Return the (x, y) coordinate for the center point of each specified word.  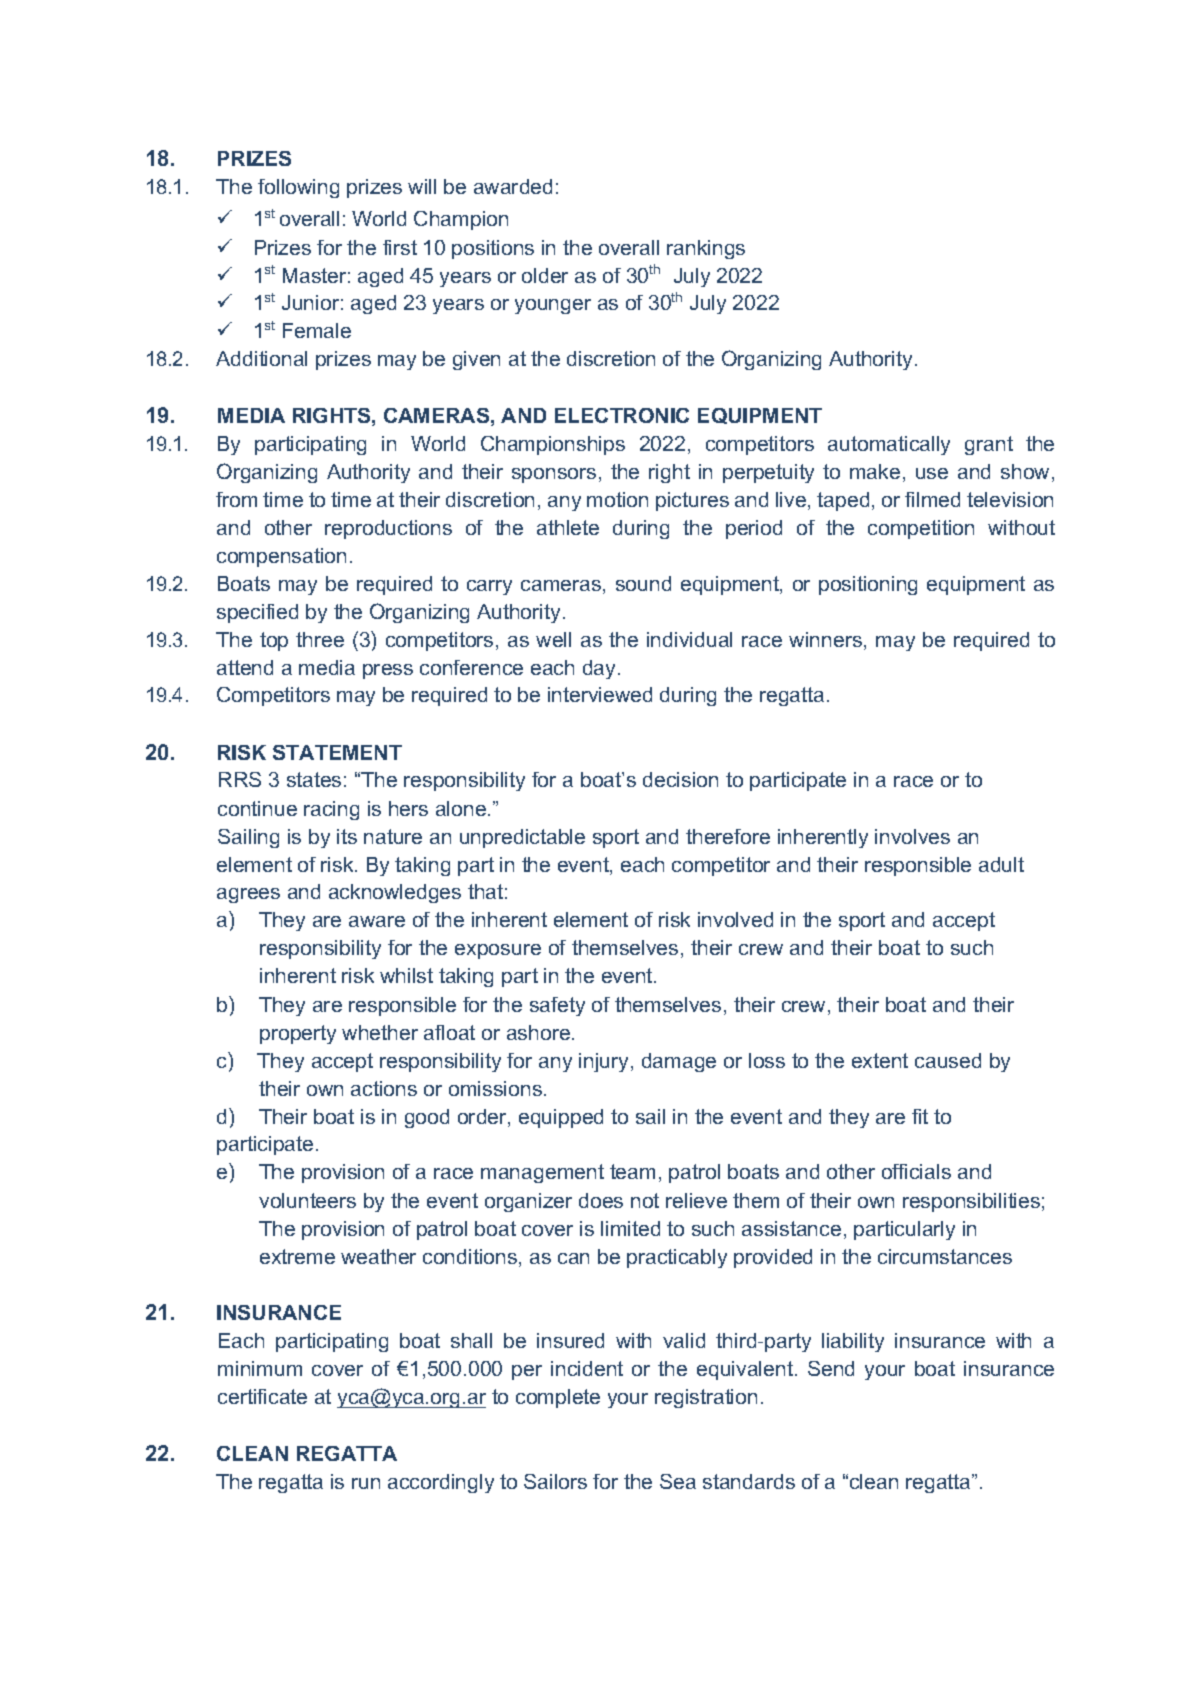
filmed (932, 499)
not (645, 1200)
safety (557, 1006)
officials (916, 1171)
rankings (706, 249)
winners (827, 641)
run (366, 1483)
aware (377, 921)
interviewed (600, 694)
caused (948, 1060)
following (298, 188)
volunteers (307, 1200)
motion (617, 499)
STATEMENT (337, 752)
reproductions (388, 529)
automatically (889, 445)
